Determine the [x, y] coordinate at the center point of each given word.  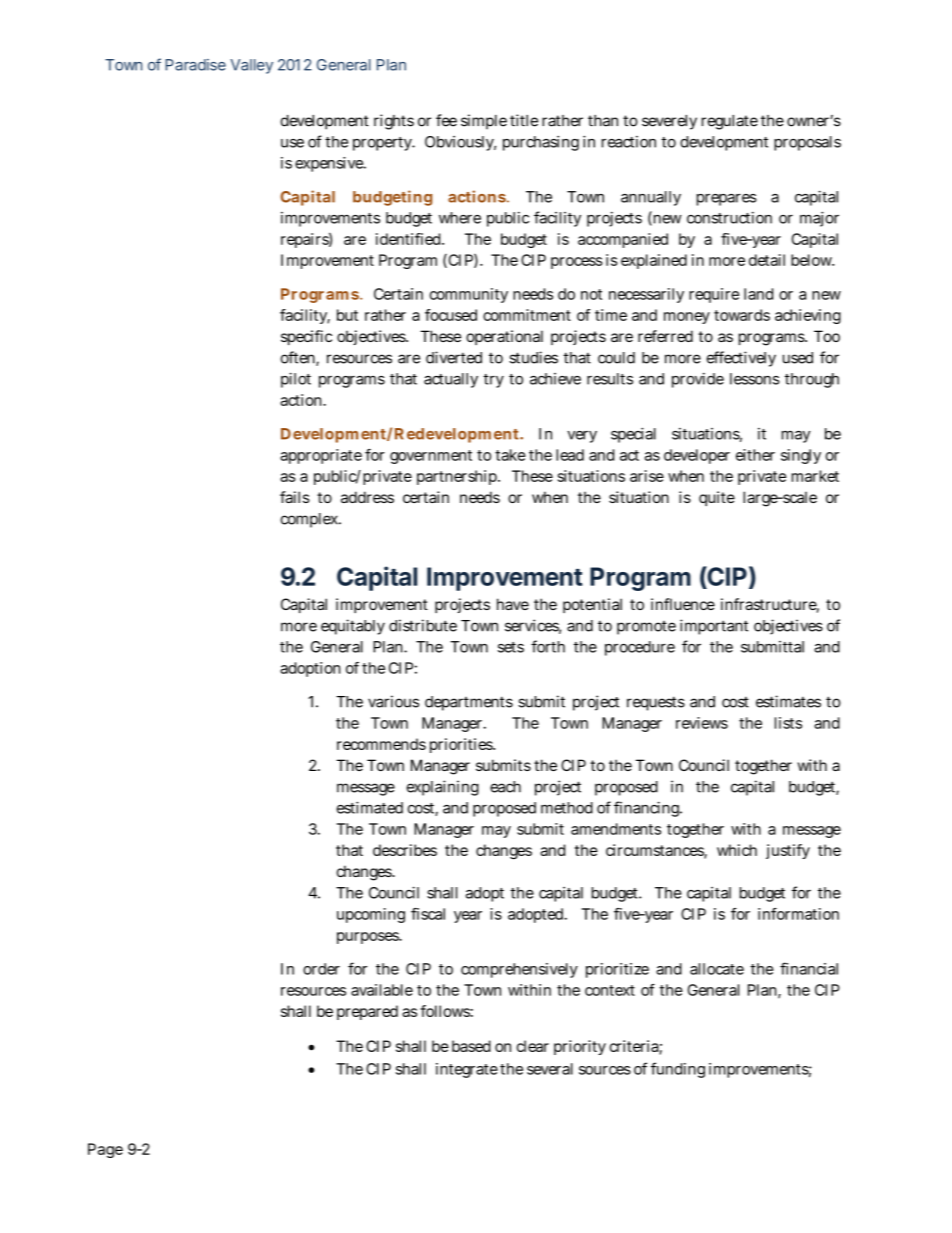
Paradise [195, 65]
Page [105, 1150]
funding [678, 1070]
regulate [730, 122]
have [513, 604]
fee [446, 120]
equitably [353, 627]
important [714, 627]
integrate [467, 1070]
